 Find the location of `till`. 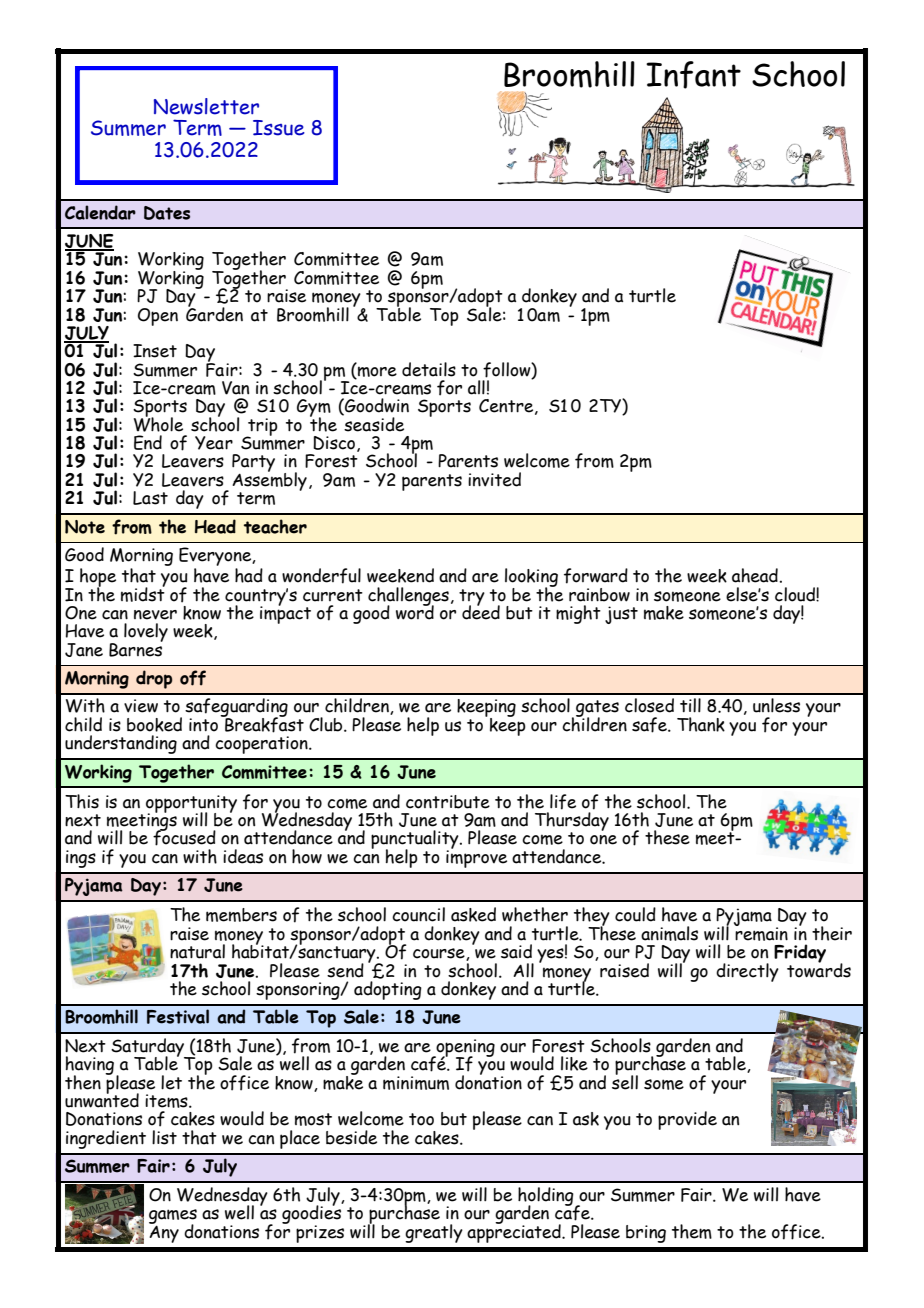

till is located at coordinates (690, 705).
